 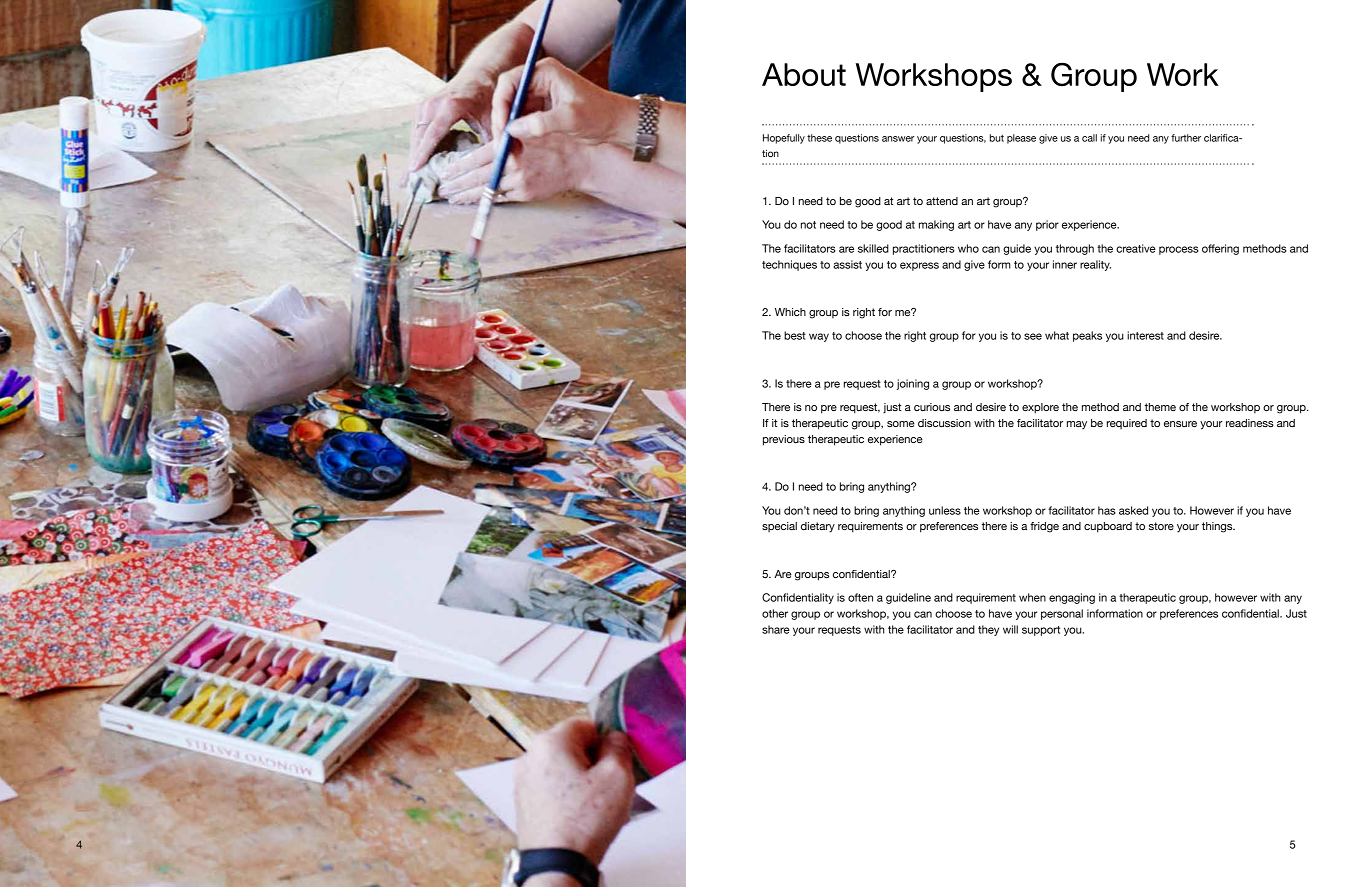 I want to click on fridge, so click(x=1044, y=527).
